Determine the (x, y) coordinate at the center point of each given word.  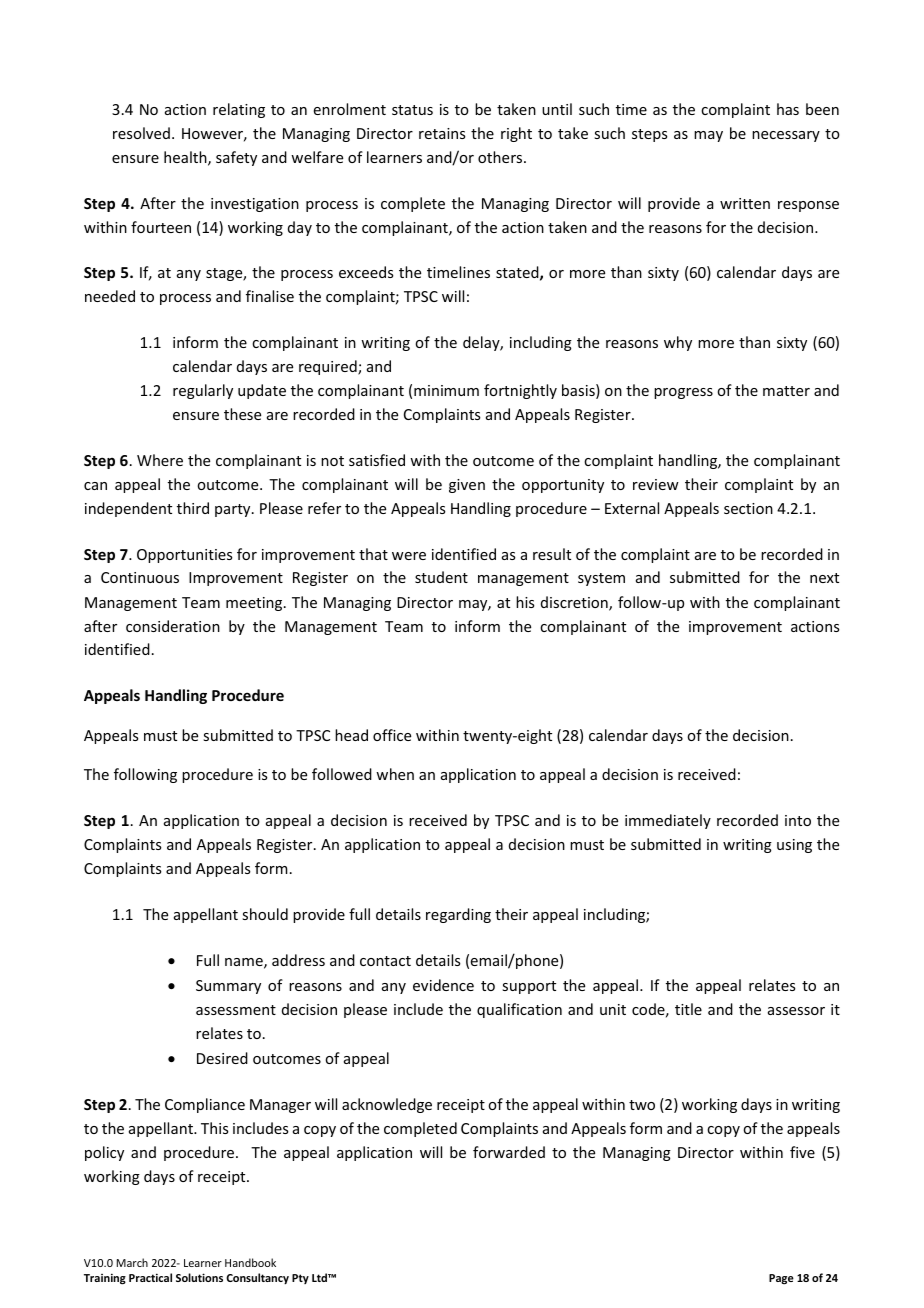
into (798, 820)
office (392, 735)
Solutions (199, 1277)
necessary (786, 136)
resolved (141, 133)
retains (442, 133)
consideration (173, 626)
